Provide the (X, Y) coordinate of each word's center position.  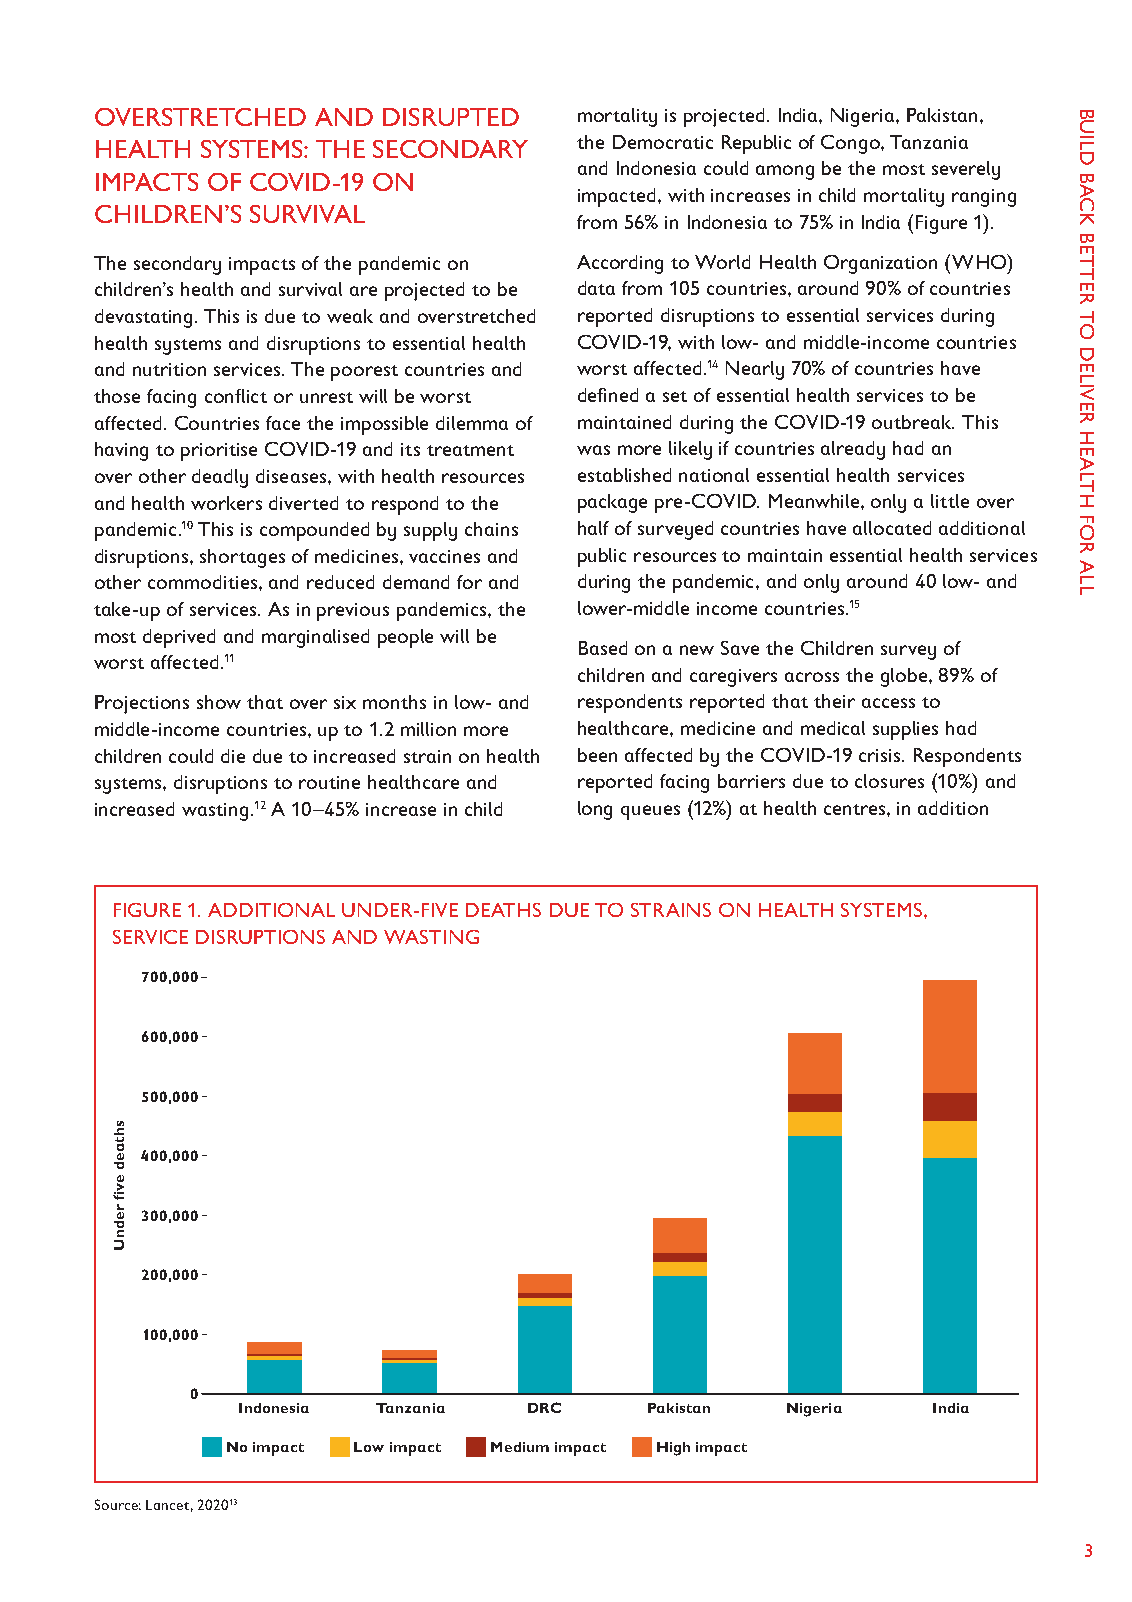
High (673, 1449)
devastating (143, 318)
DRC (544, 1407)
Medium (520, 1447)
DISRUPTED (451, 117)
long (595, 810)
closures (889, 781)
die (233, 756)
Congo (851, 144)
